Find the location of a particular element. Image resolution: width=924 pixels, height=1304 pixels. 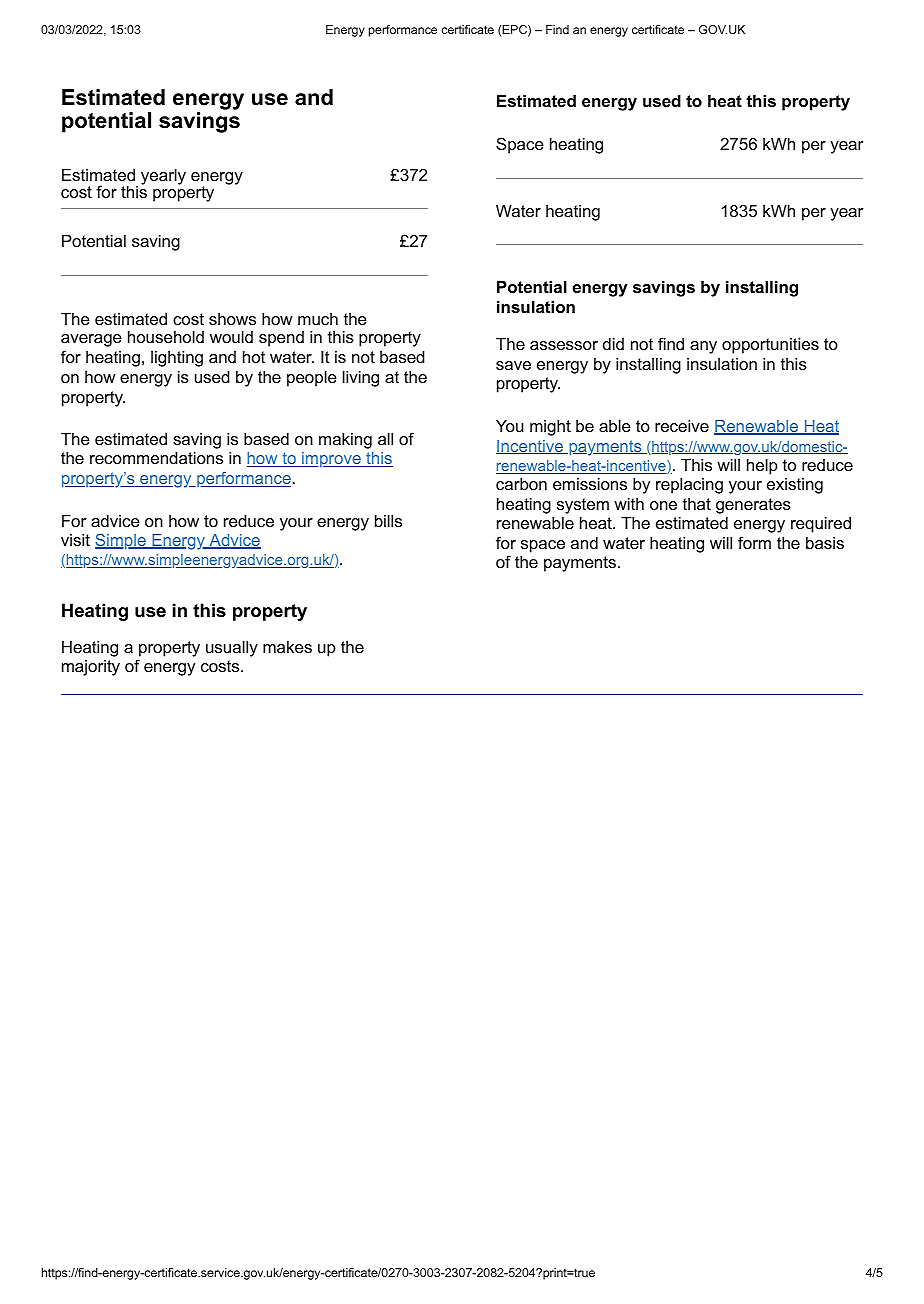

basis is located at coordinates (825, 543).
